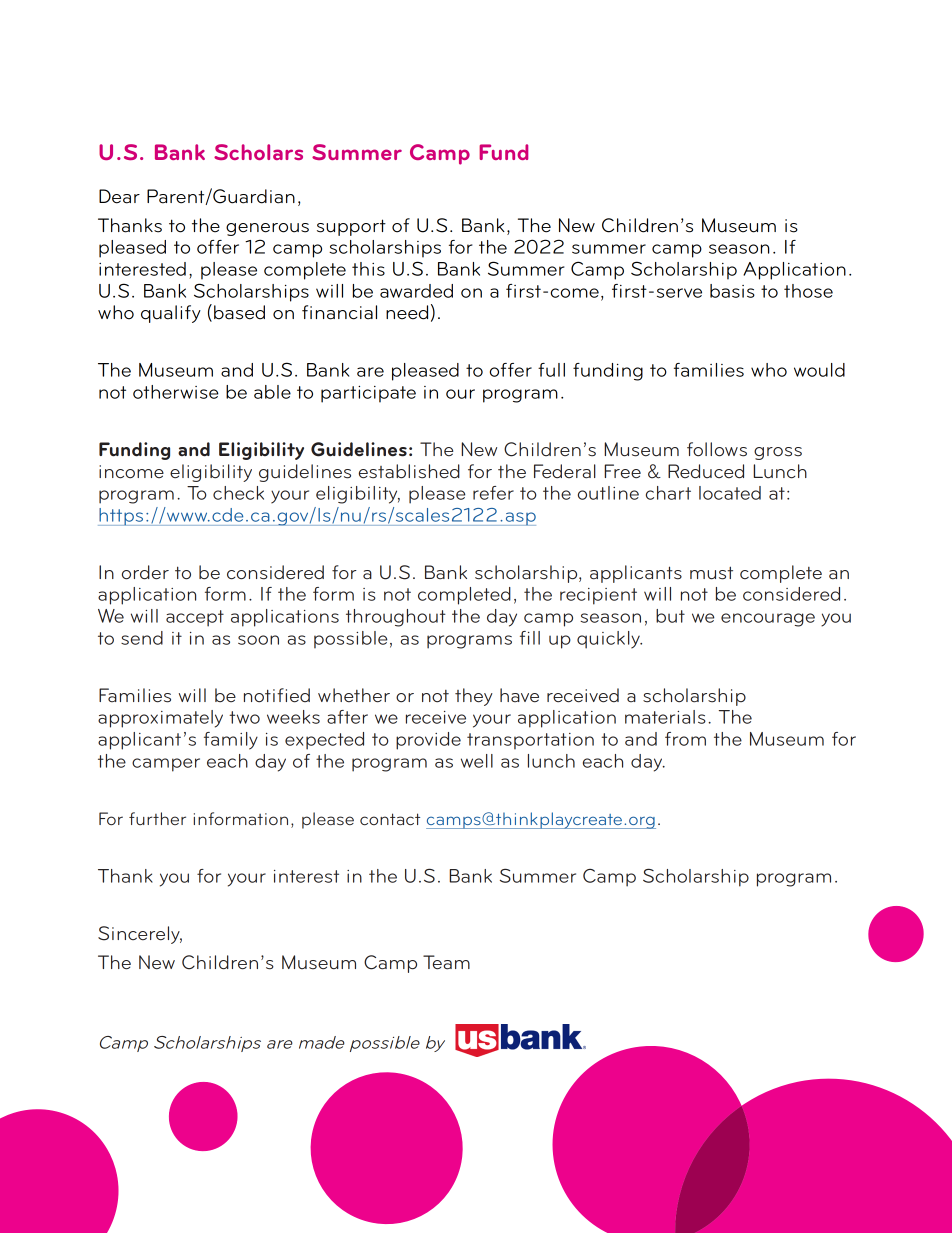 The width and height of the screenshot is (952, 1233). What do you see at coordinates (157, 818) in the screenshot?
I see `further` at bounding box center [157, 818].
